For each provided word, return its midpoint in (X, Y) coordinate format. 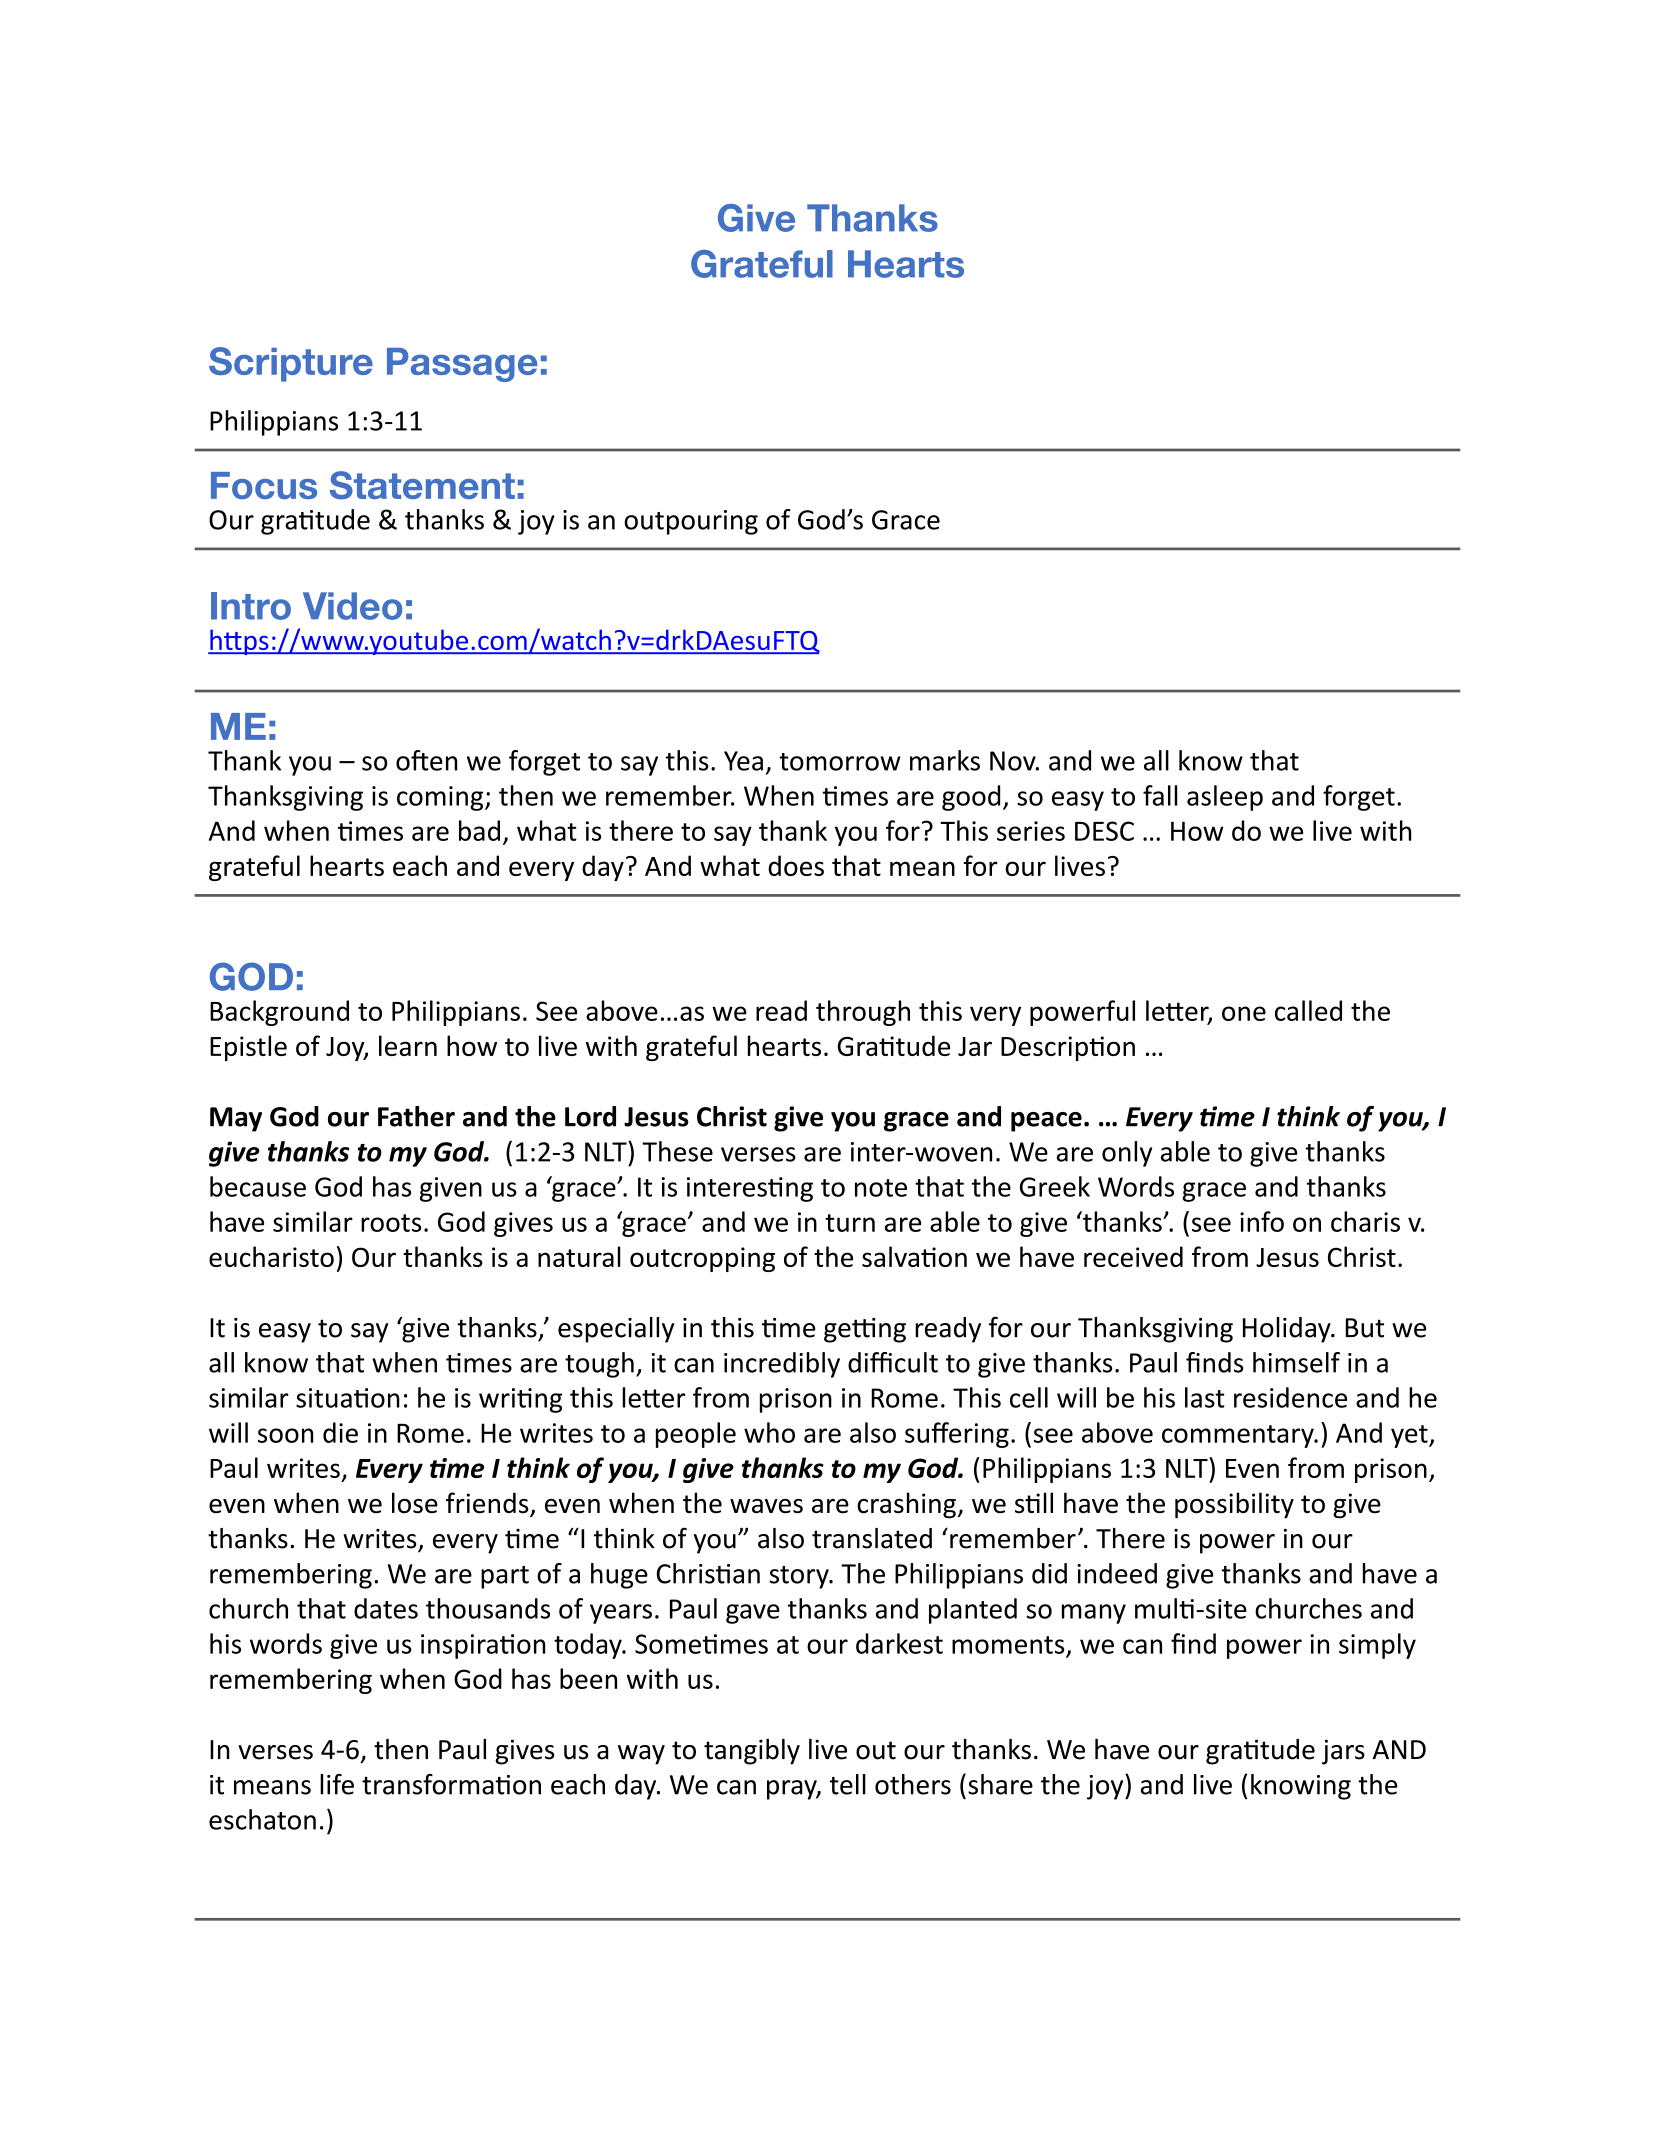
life (337, 1784)
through (863, 1013)
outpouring (691, 522)
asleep (1225, 798)
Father (416, 1116)
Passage (462, 365)
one (1244, 1013)
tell (848, 1784)
